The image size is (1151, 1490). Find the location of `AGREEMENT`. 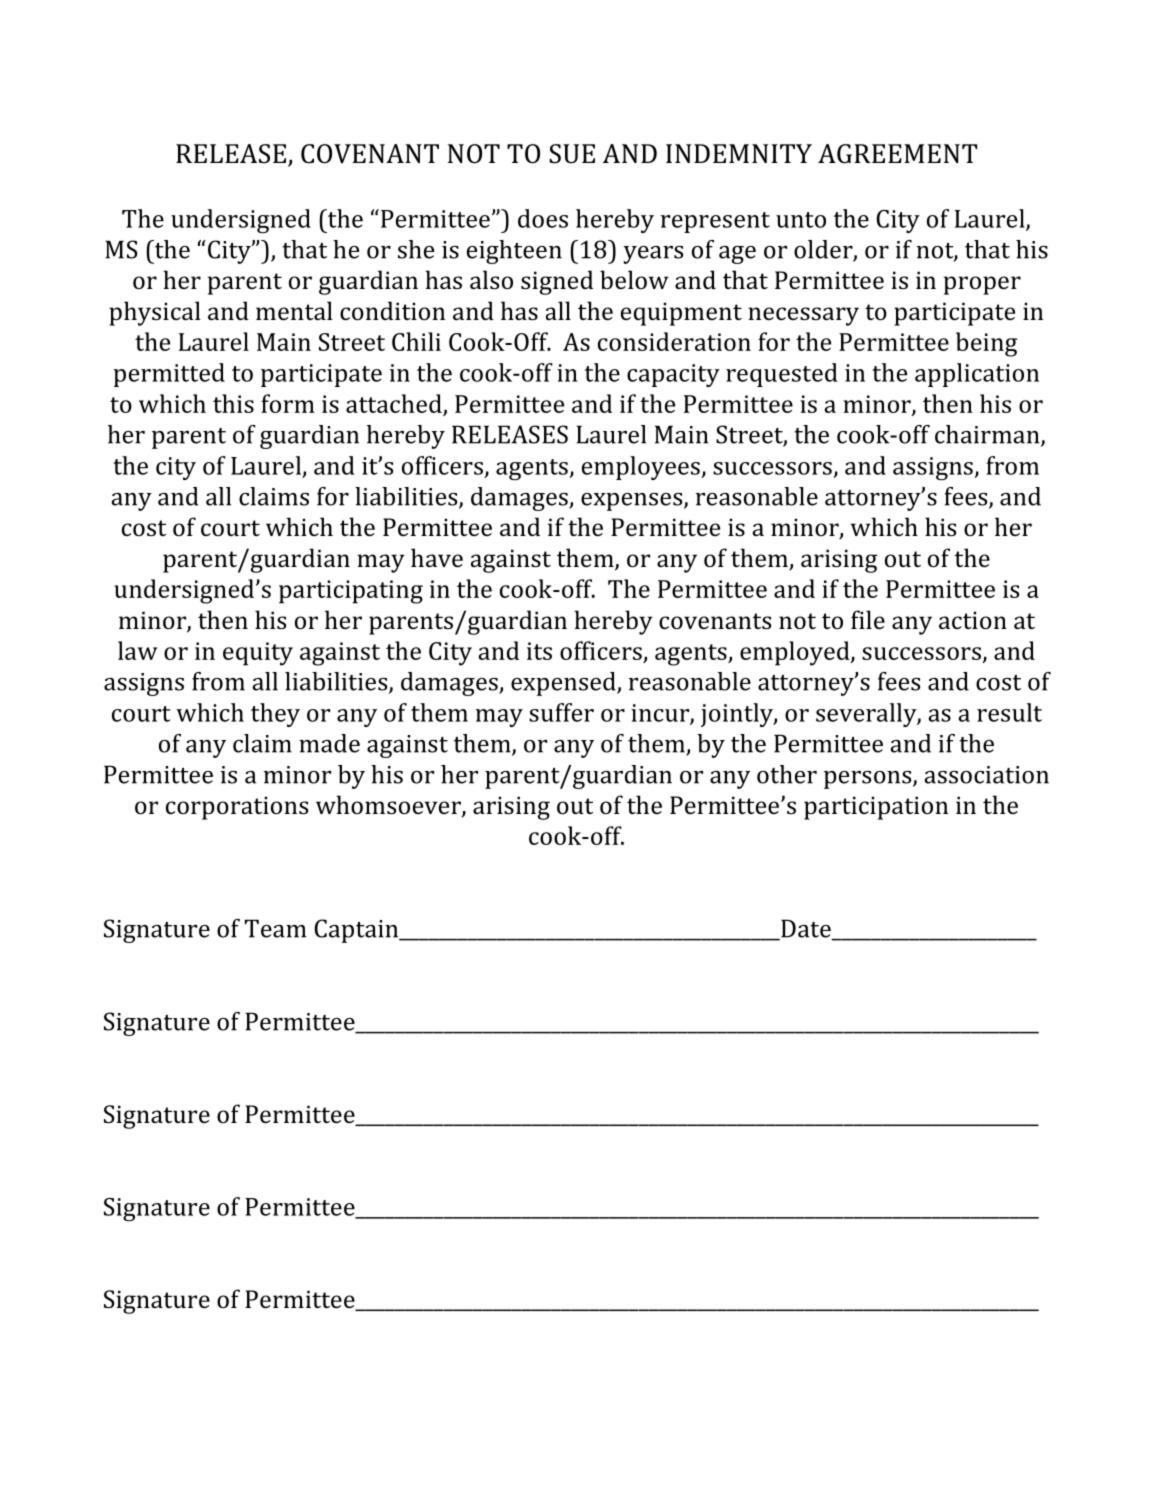

AGREEMENT is located at coordinates (897, 154).
